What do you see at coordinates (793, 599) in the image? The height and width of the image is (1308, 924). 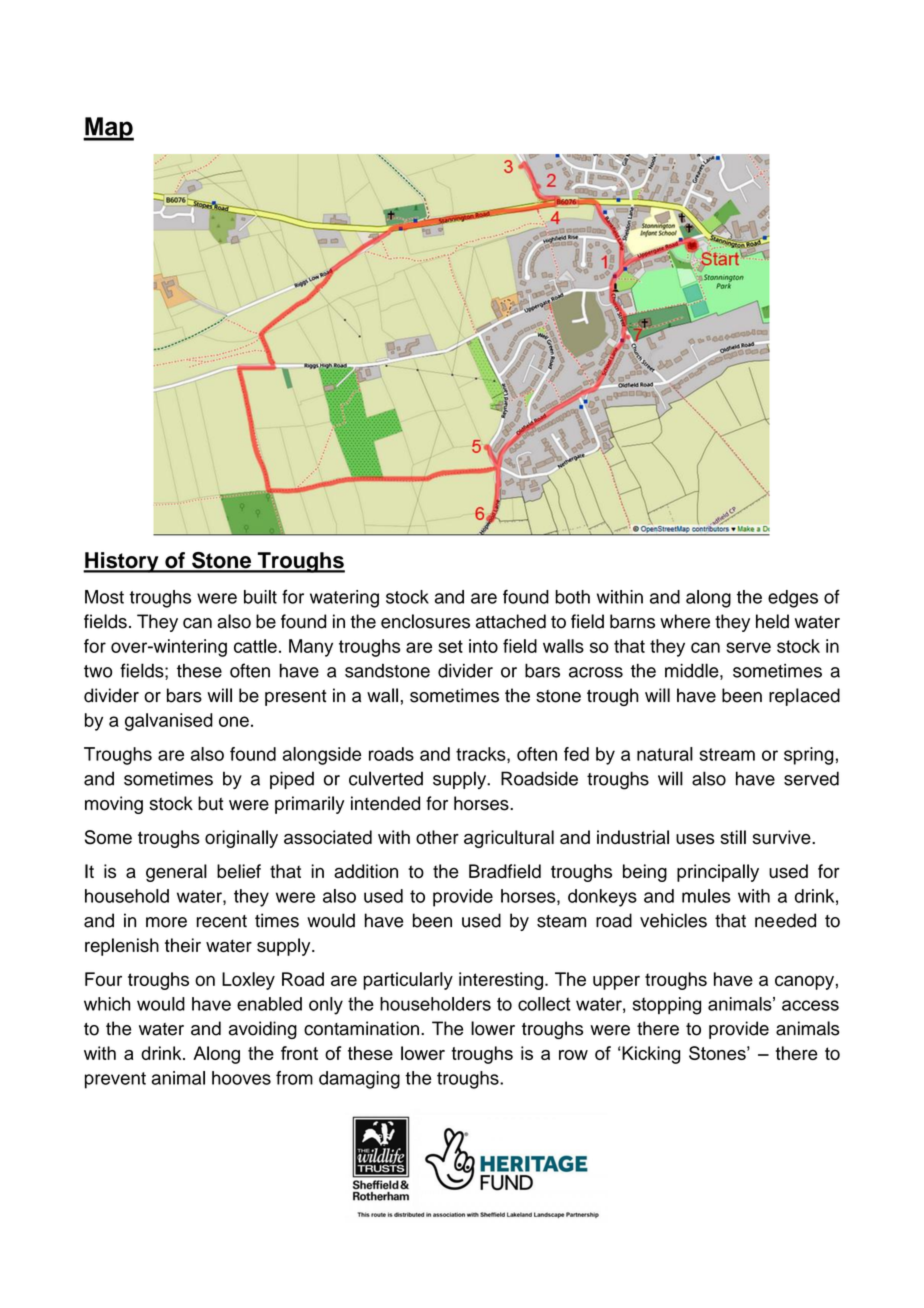 I see `edges` at bounding box center [793, 599].
